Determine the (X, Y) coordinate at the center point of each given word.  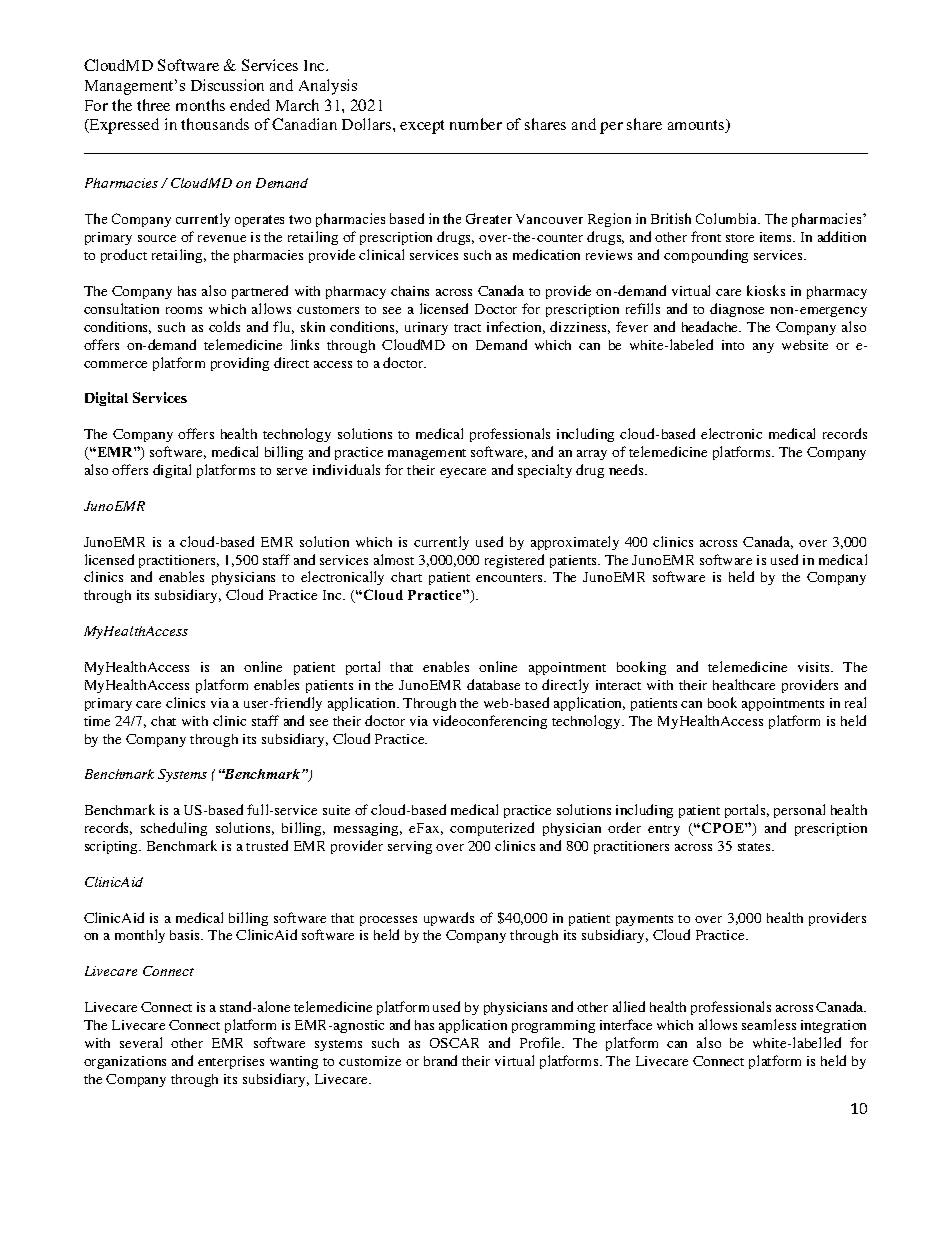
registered (514, 561)
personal (799, 811)
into (733, 345)
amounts (697, 126)
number (476, 124)
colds (224, 326)
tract (467, 328)
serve (292, 471)
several (141, 1042)
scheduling (174, 829)
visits (815, 667)
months (200, 105)
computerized (492, 829)
